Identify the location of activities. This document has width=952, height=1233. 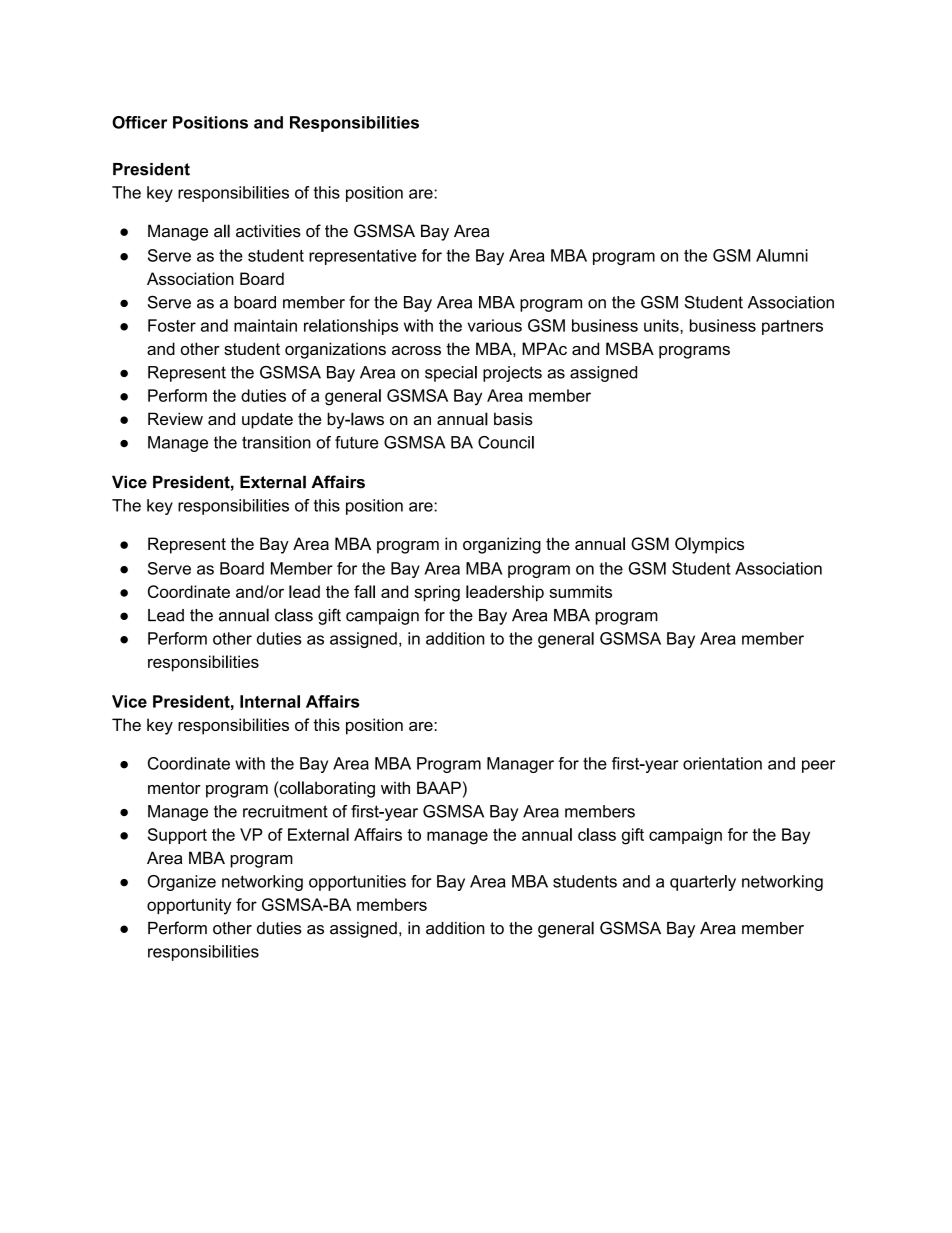
(268, 231).
